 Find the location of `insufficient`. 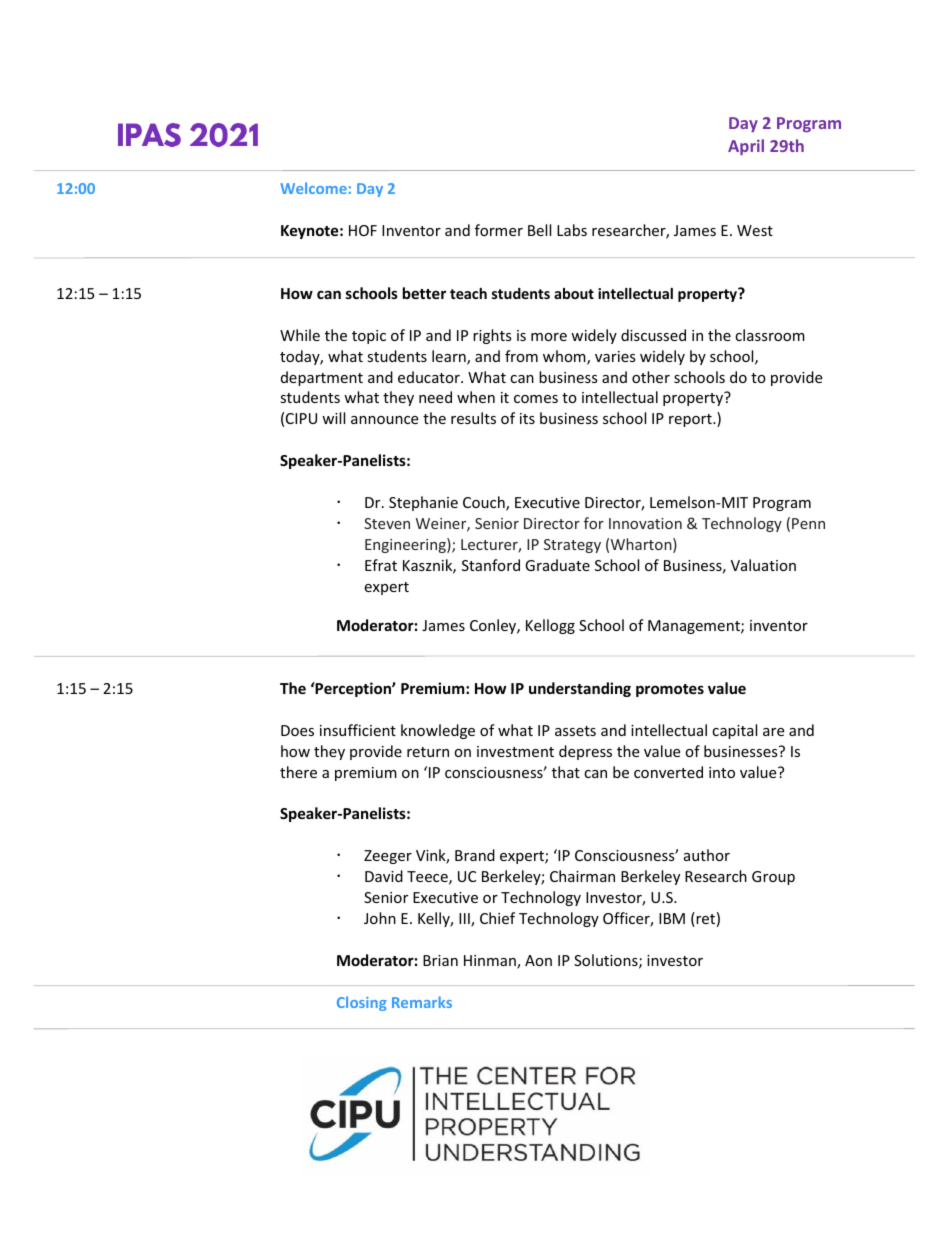

insufficient is located at coordinates (358, 730).
